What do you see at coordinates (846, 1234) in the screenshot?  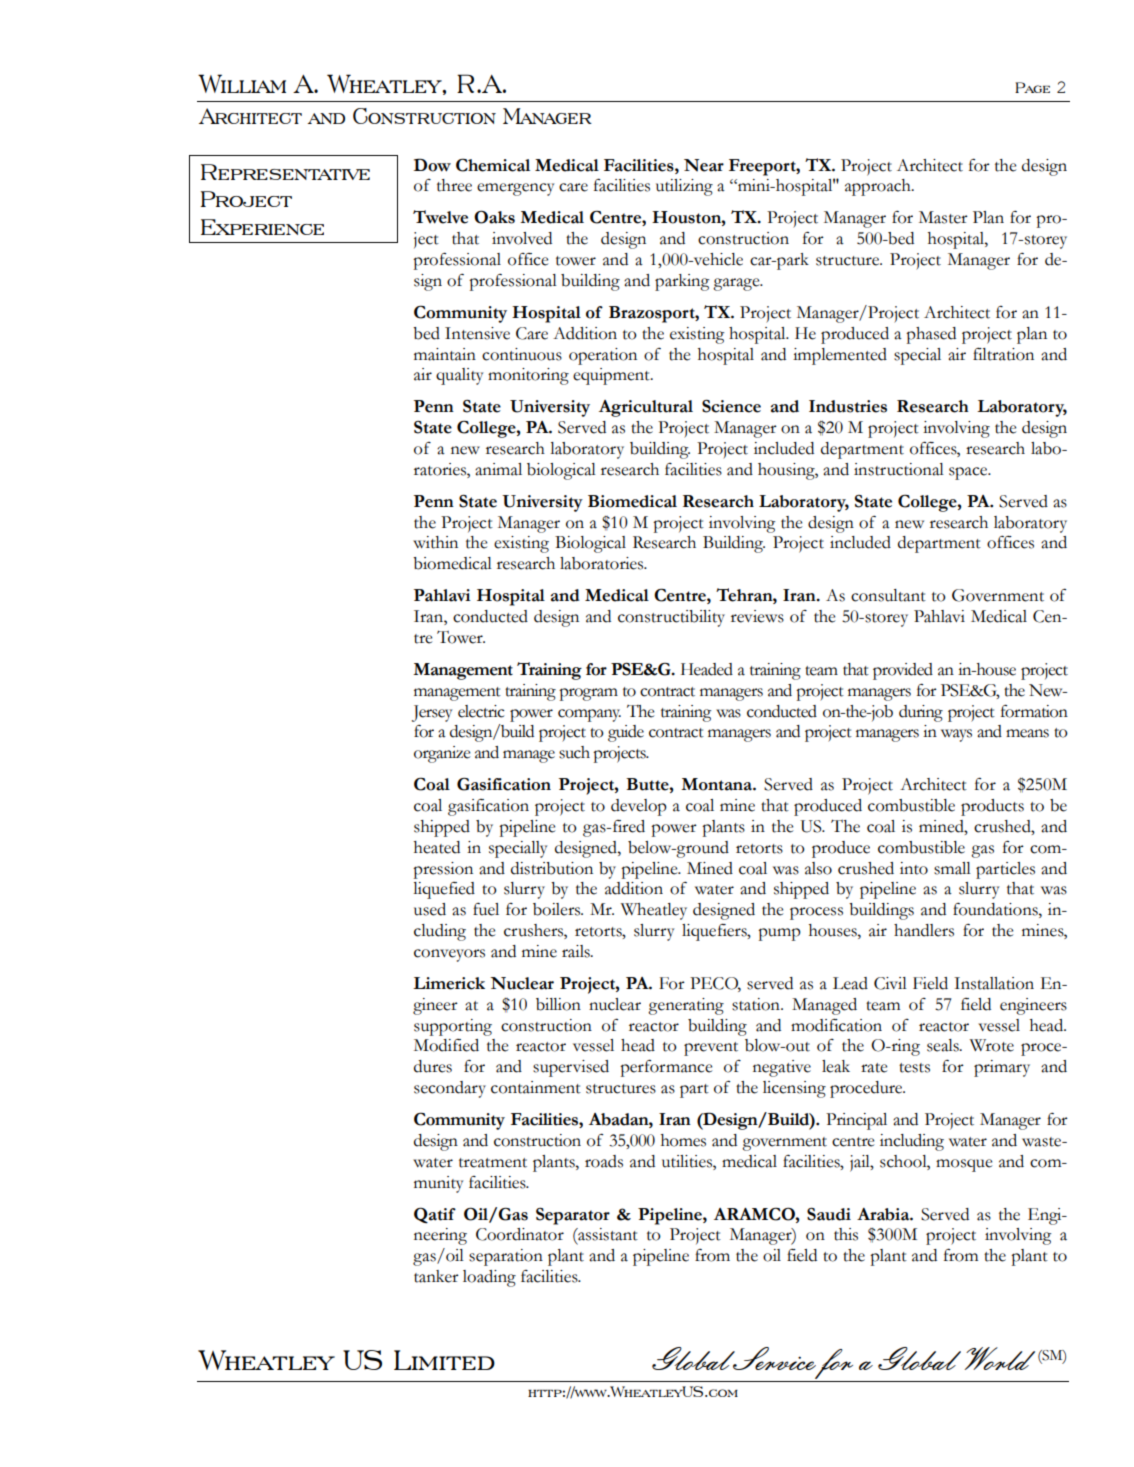 I see `this` at bounding box center [846, 1234].
